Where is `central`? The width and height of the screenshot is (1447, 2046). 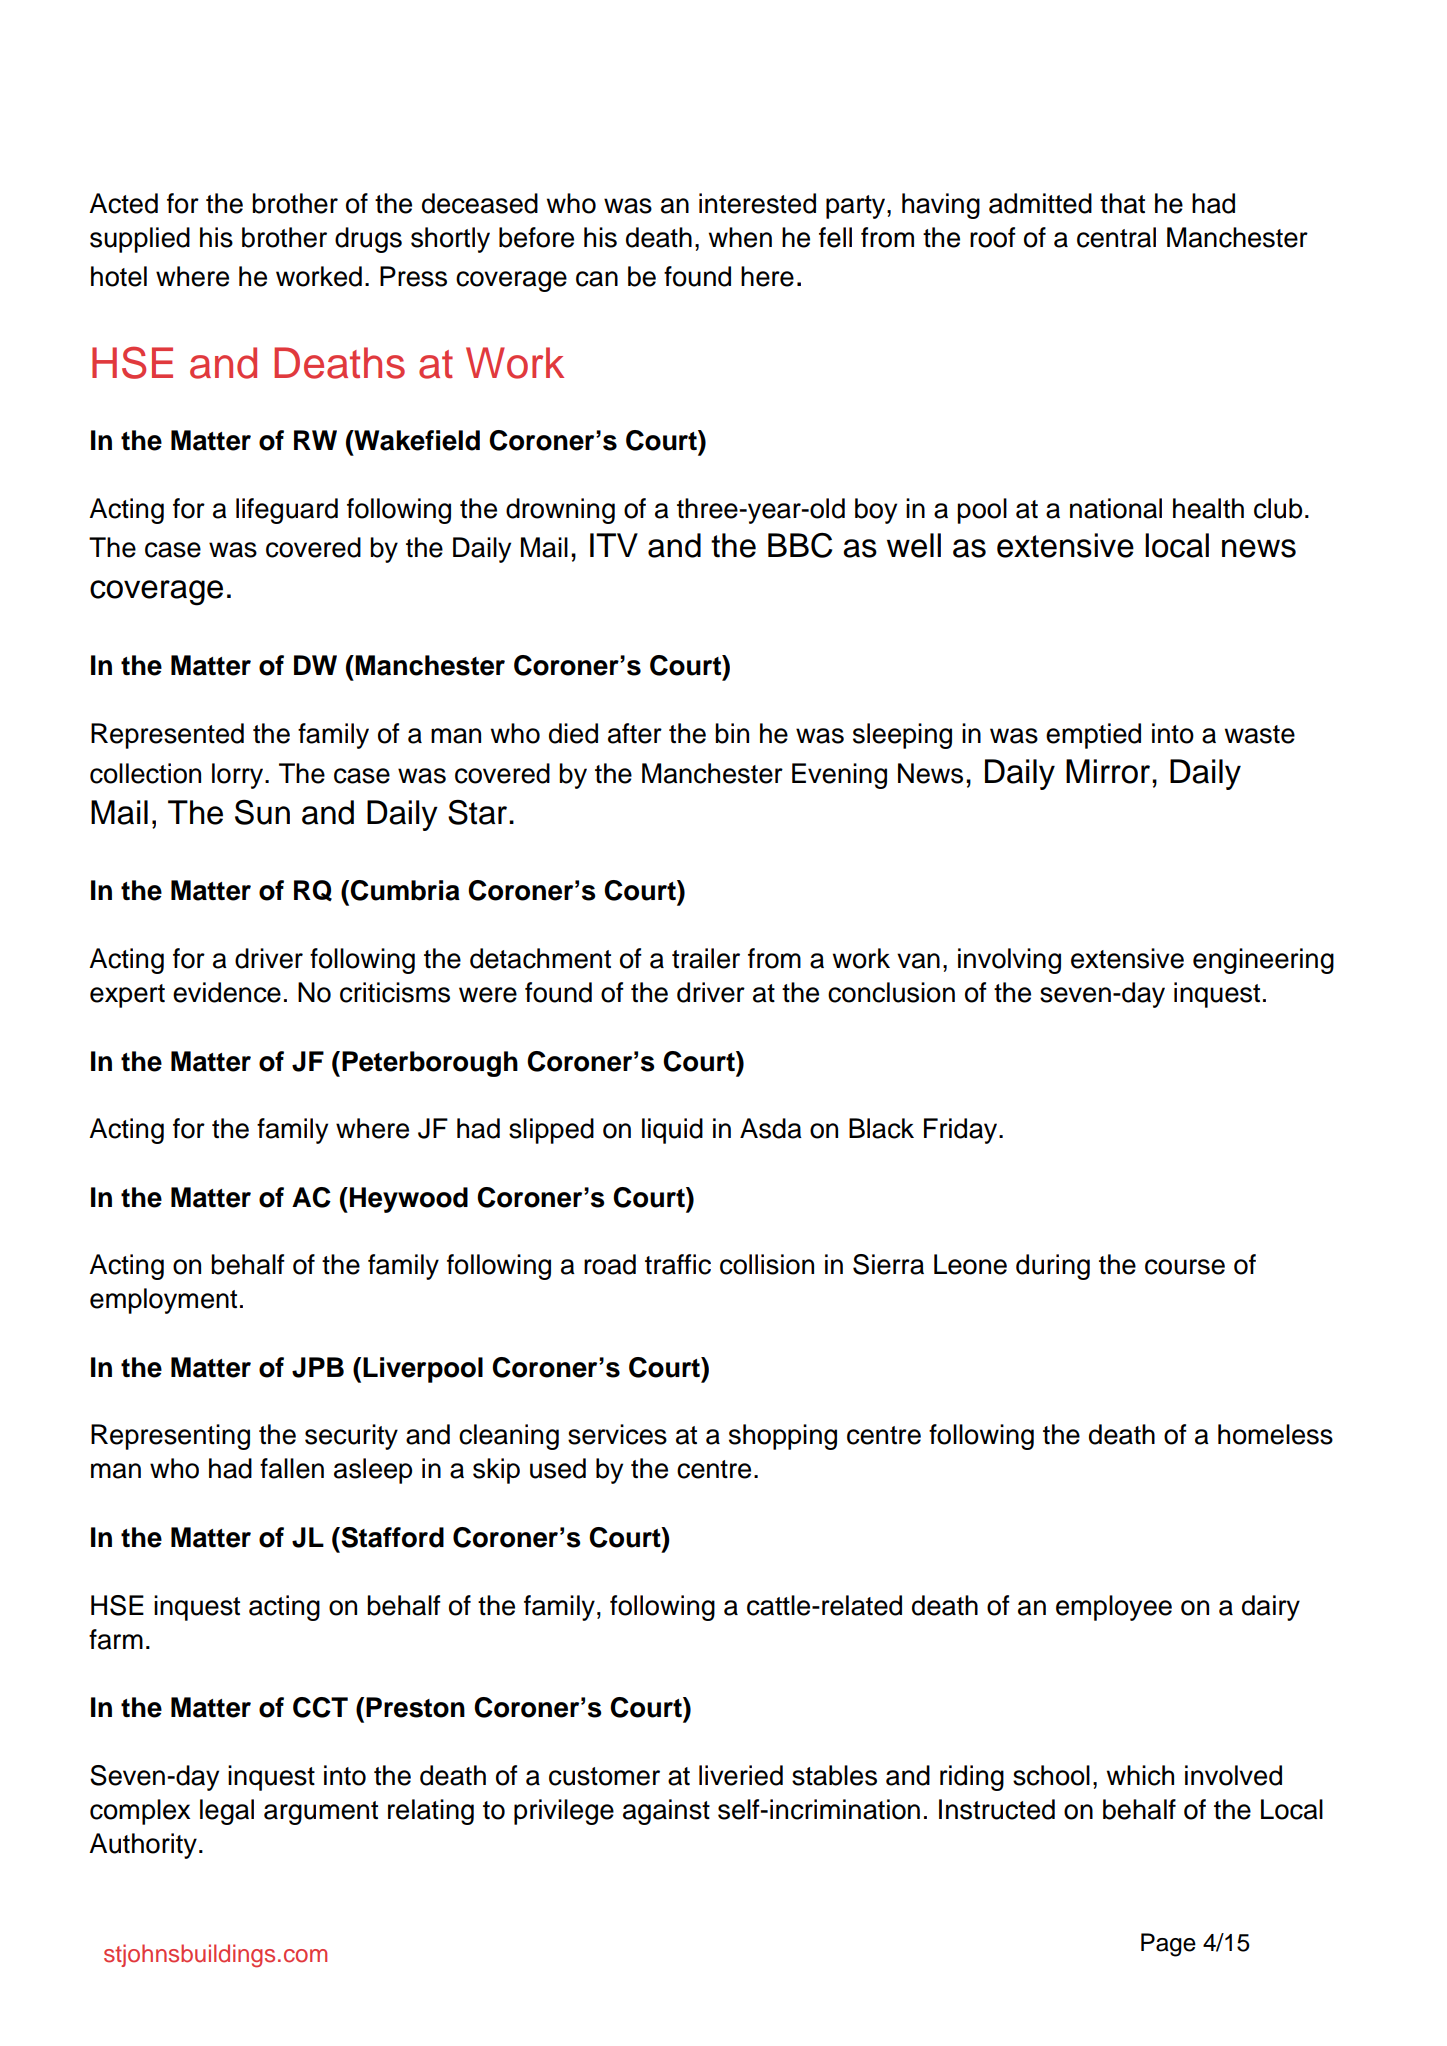 central is located at coordinates (1116, 237).
